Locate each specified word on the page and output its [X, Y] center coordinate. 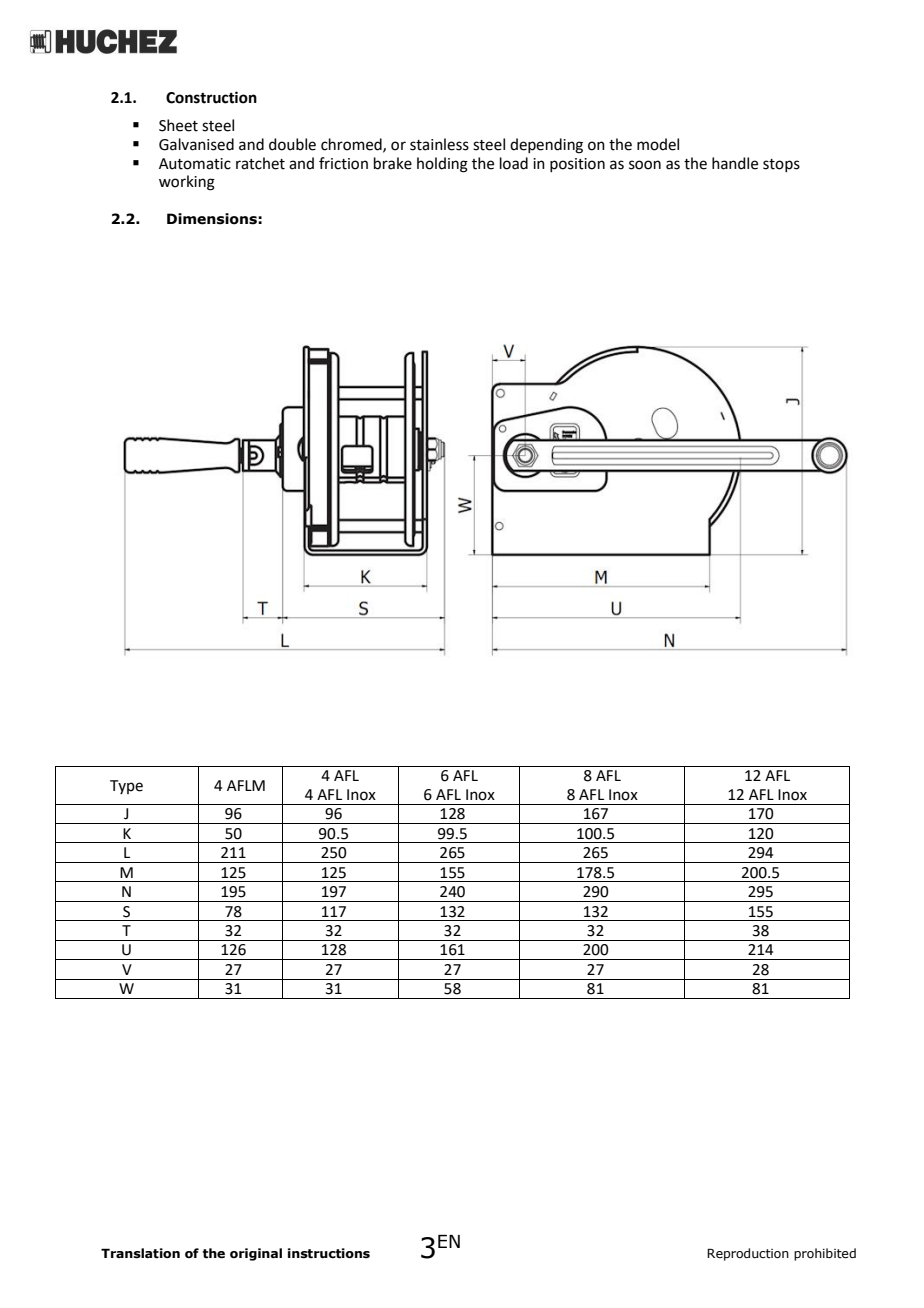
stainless [439, 144]
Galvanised [196, 144]
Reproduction [748, 1254]
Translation [140, 1253]
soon [645, 165]
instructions [329, 1253]
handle [735, 163]
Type [126, 787]
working [187, 183]
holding [442, 165]
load [514, 163]
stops [781, 165]
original [256, 1254]
